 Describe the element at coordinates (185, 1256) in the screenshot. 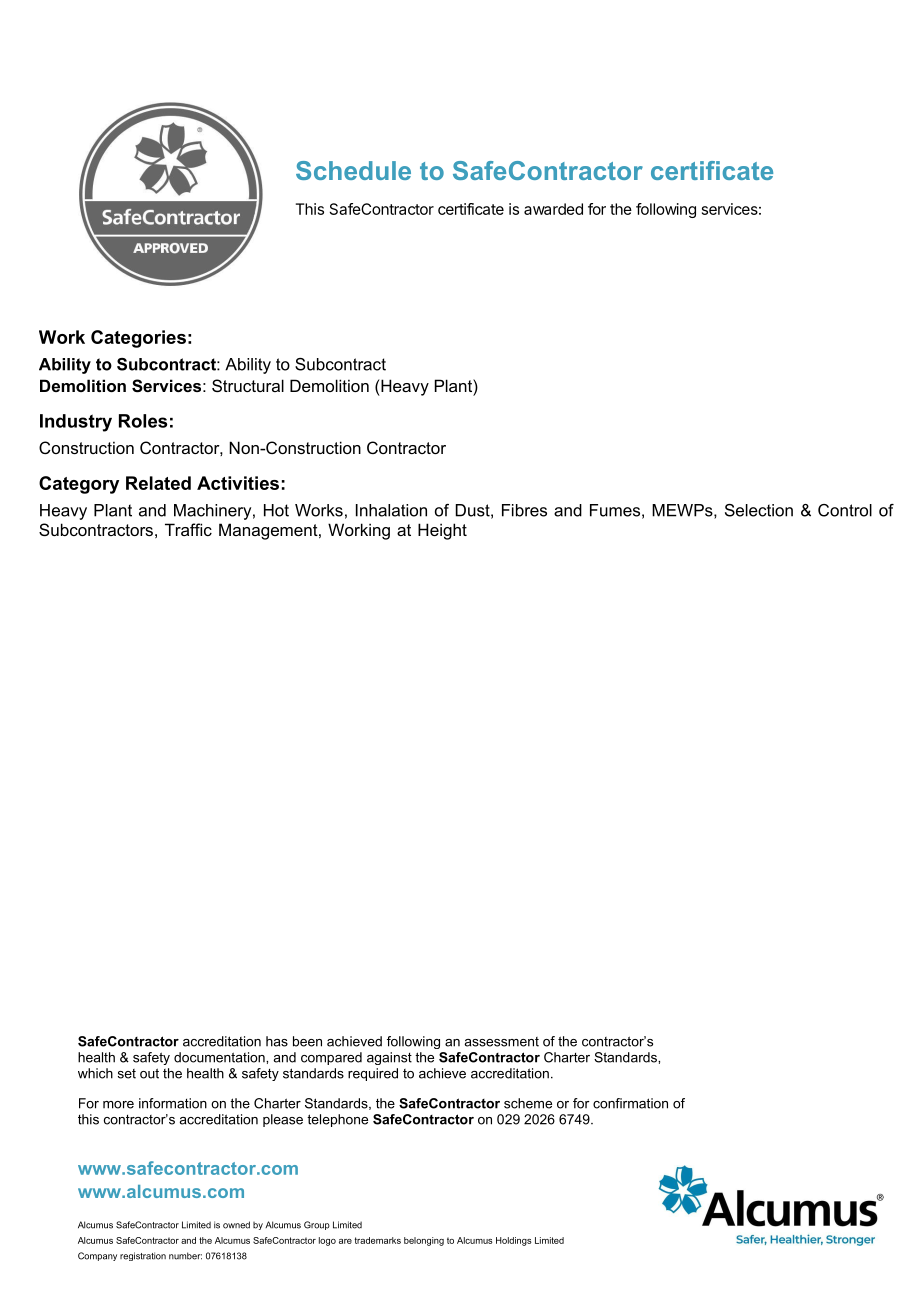

I see `number` at that location.
